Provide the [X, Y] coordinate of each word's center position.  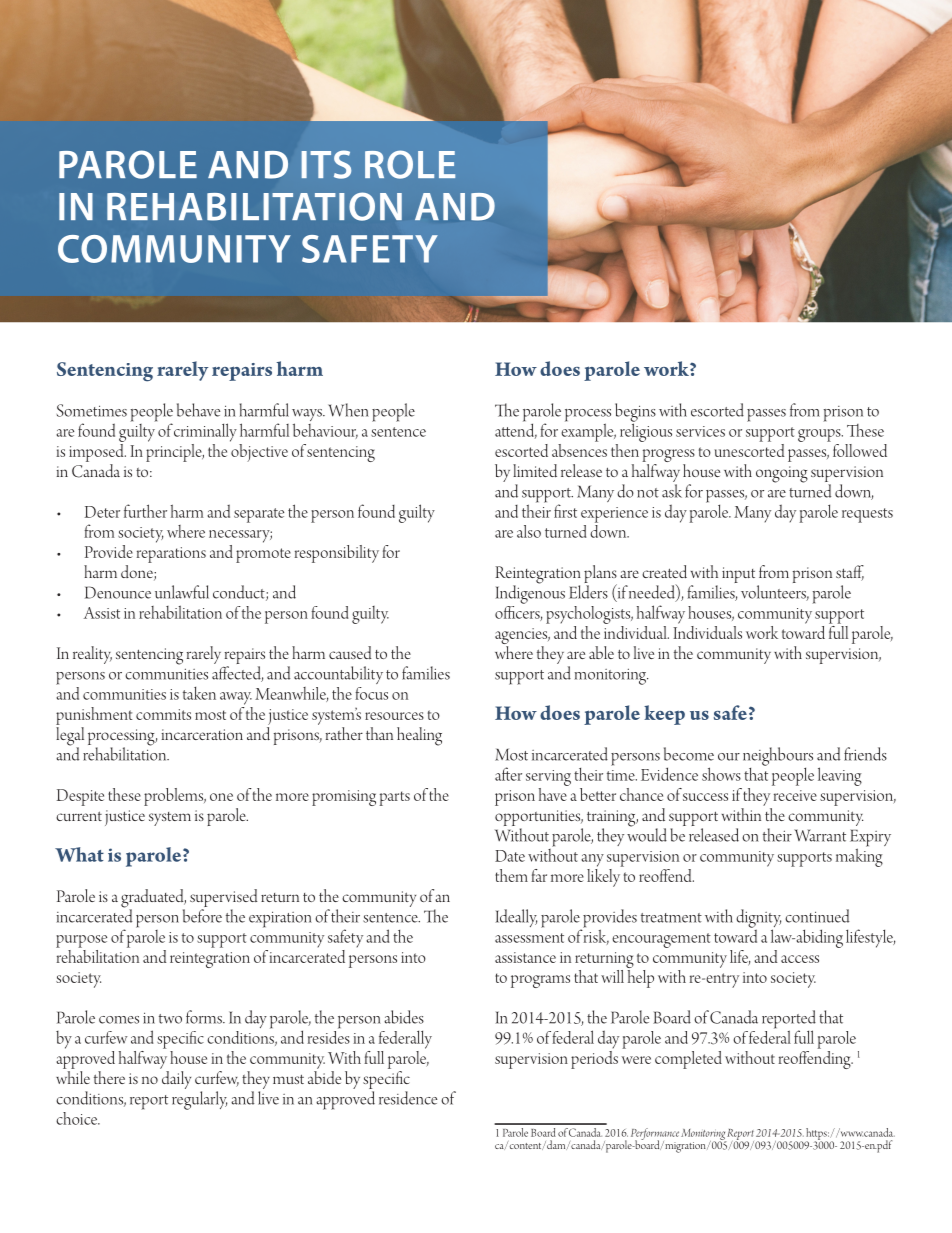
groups [820, 435]
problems [175, 797]
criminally [205, 432]
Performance [655, 1135]
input [738, 575]
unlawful [182, 592]
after [508, 774]
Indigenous [530, 593]
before [202, 916]
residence [408, 1098]
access [800, 959]
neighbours [778, 757]
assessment [529, 938]
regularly [199, 1100]
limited [535, 471]
